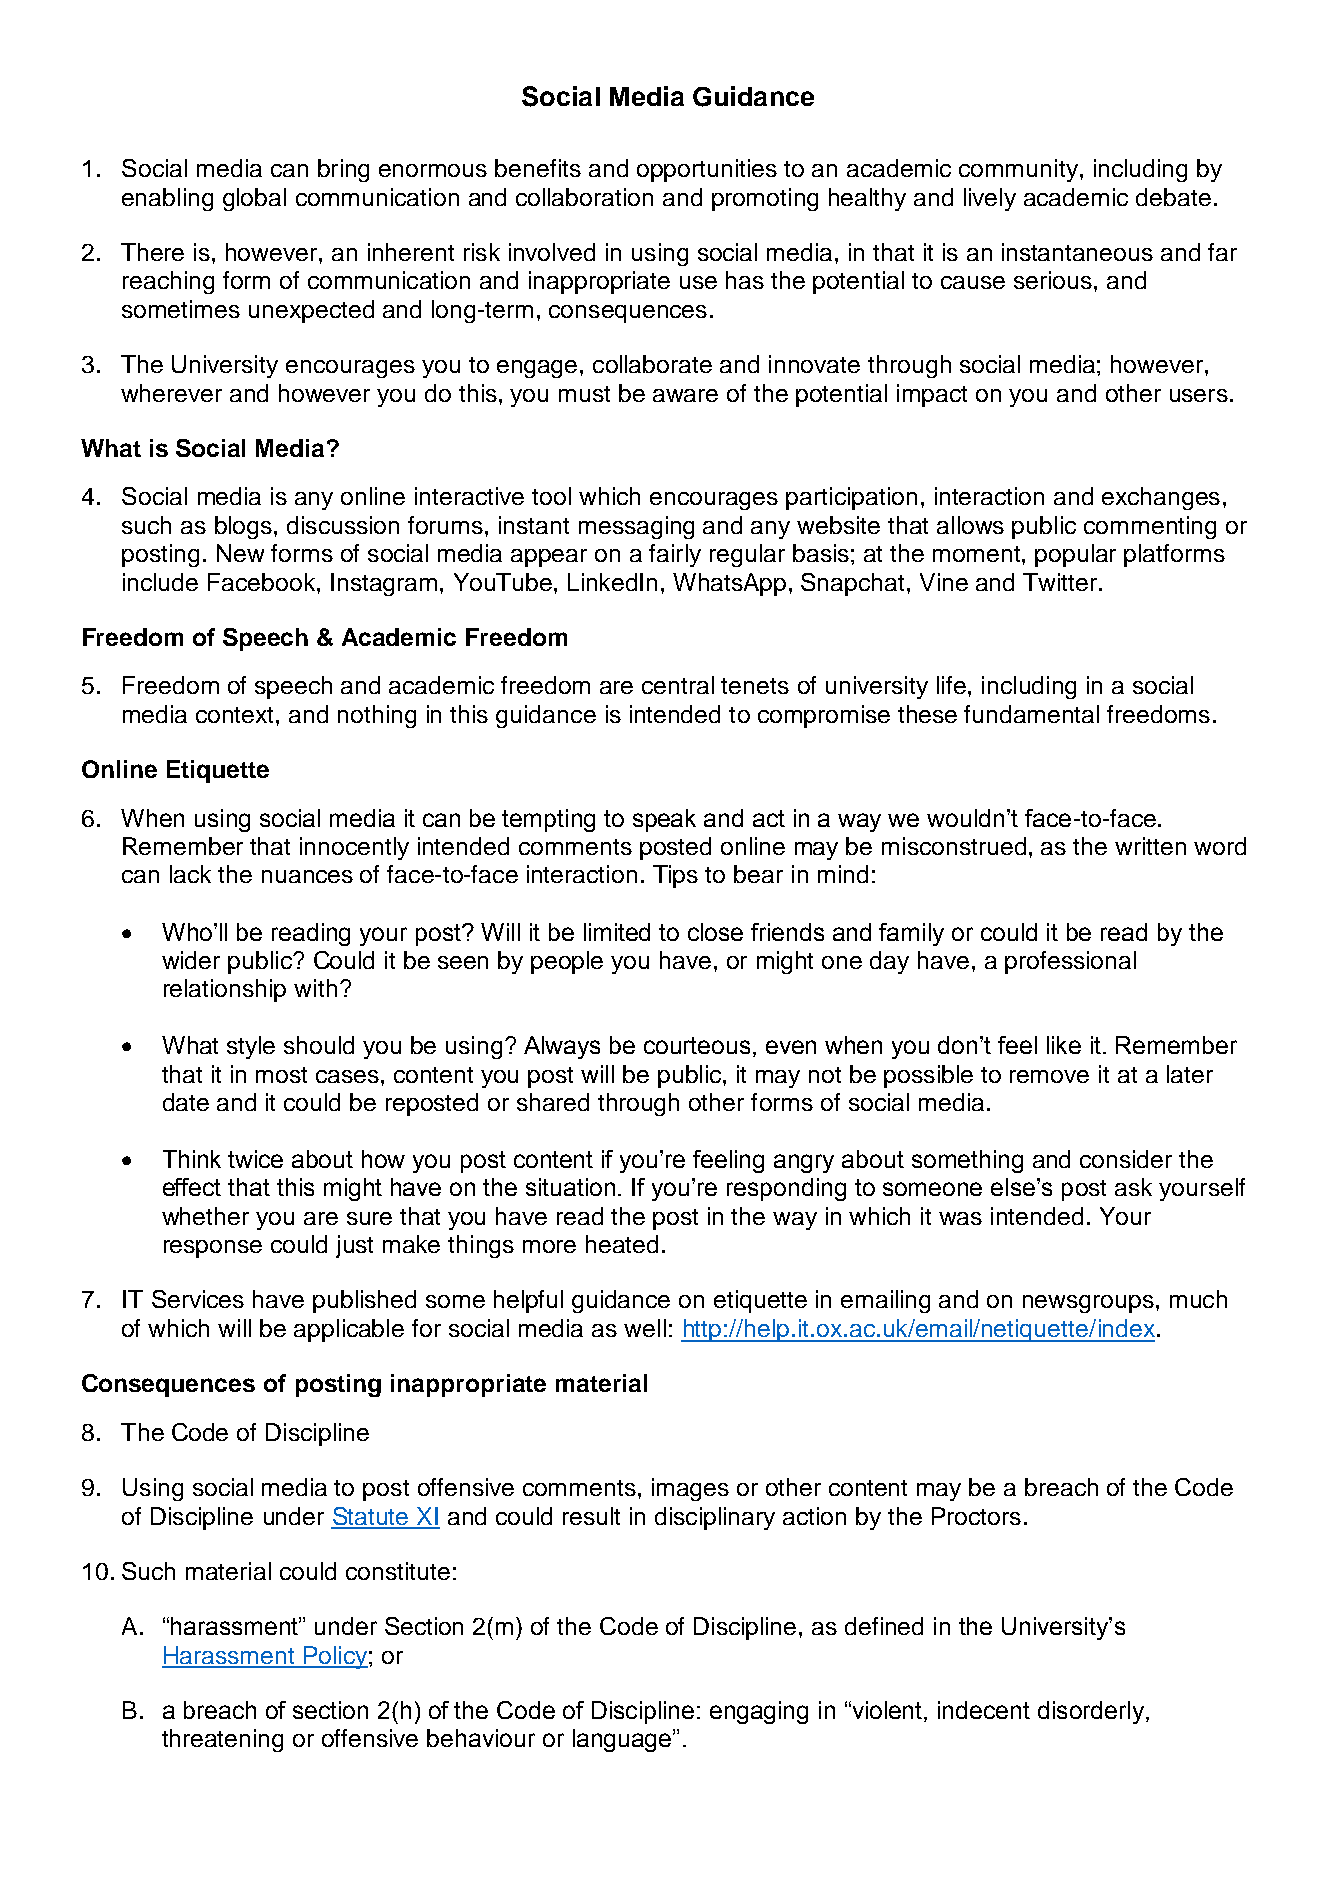  I want to click on debate, so click(1173, 197).
